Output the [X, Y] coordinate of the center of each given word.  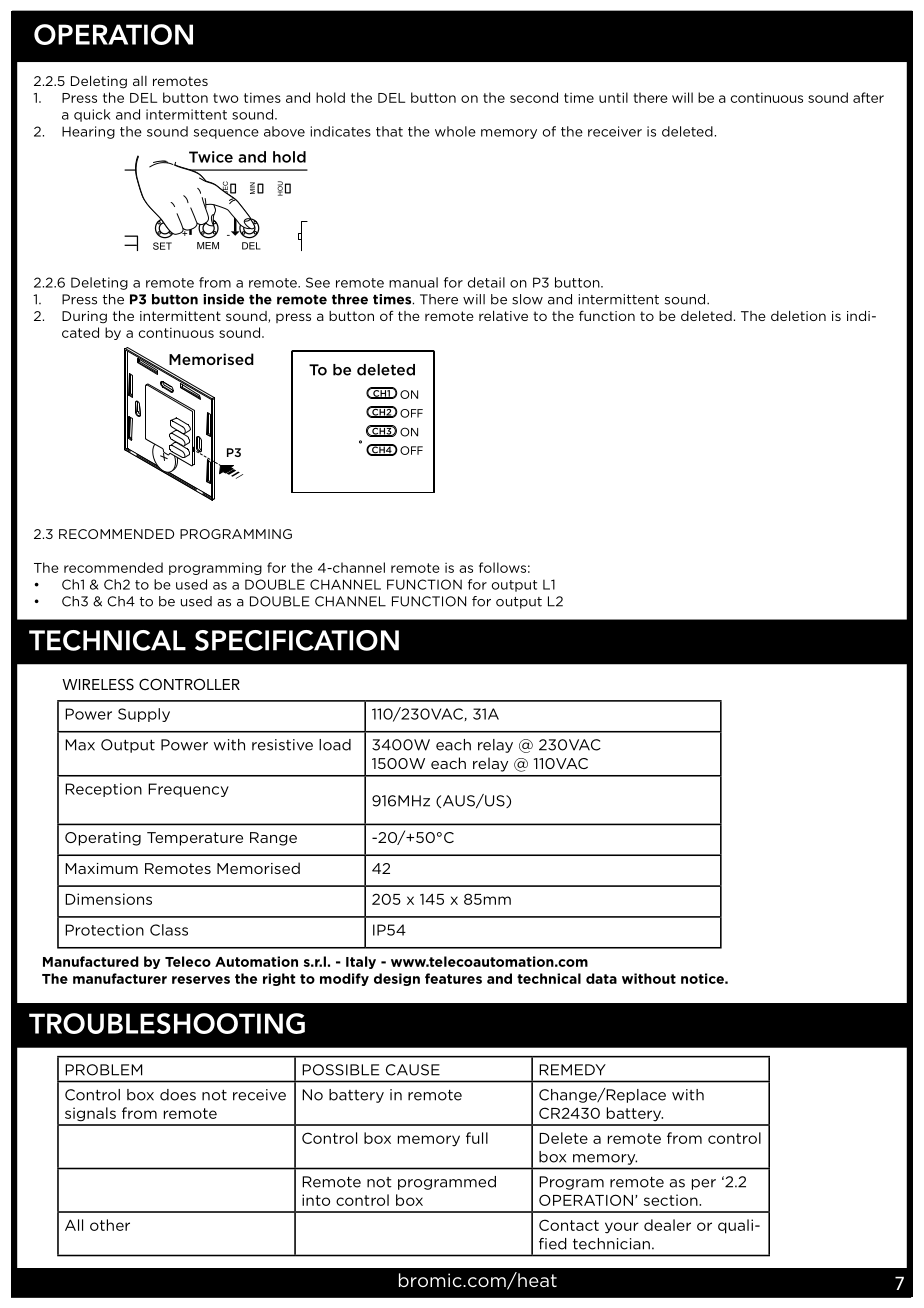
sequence [226, 134]
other [110, 1225]
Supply [144, 715]
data [601, 978]
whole [455, 131]
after [868, 97]
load [335, 745]
